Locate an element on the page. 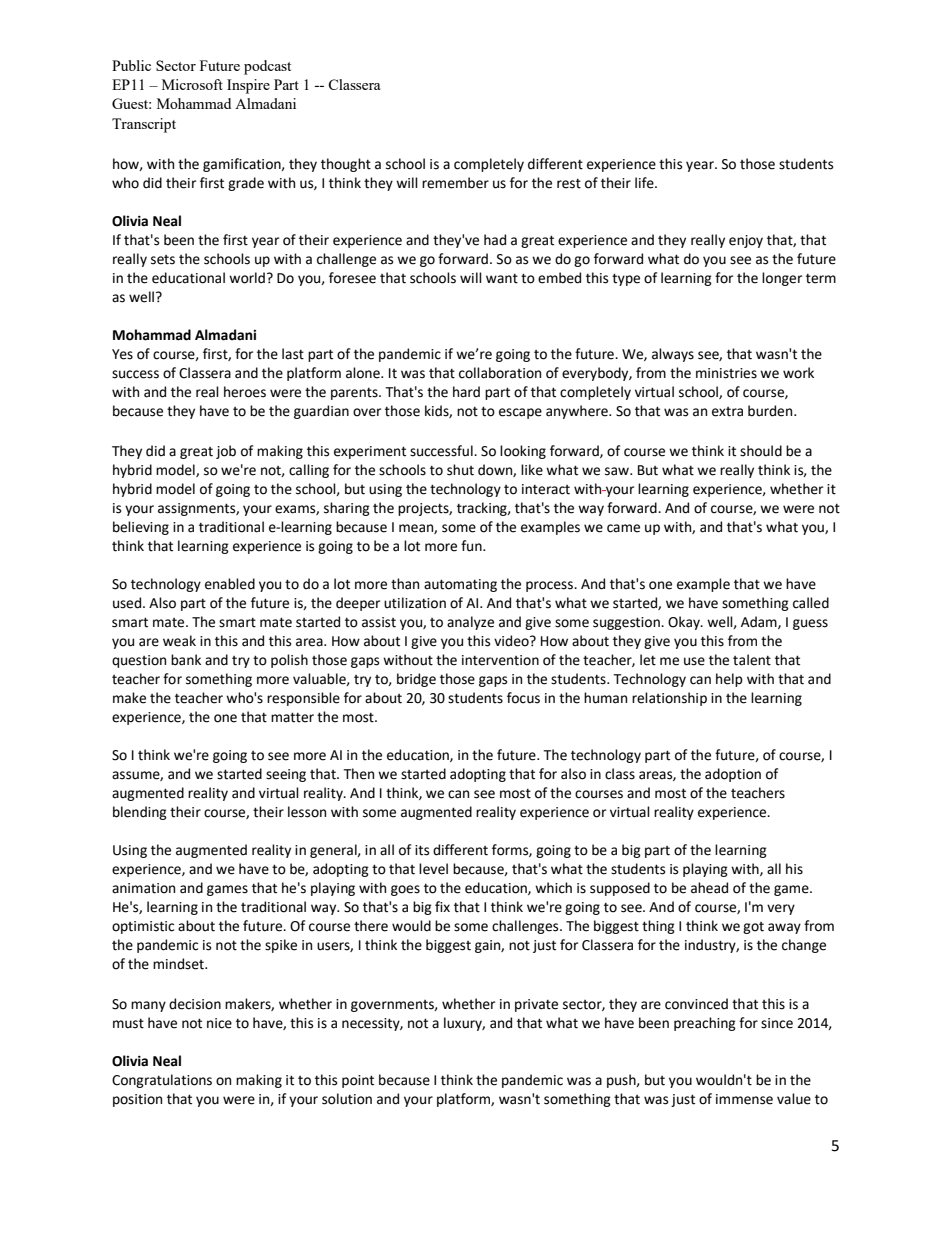 The width and height of the image is (952, 1233). Congratulations is located at coordinates (162, 1081).
